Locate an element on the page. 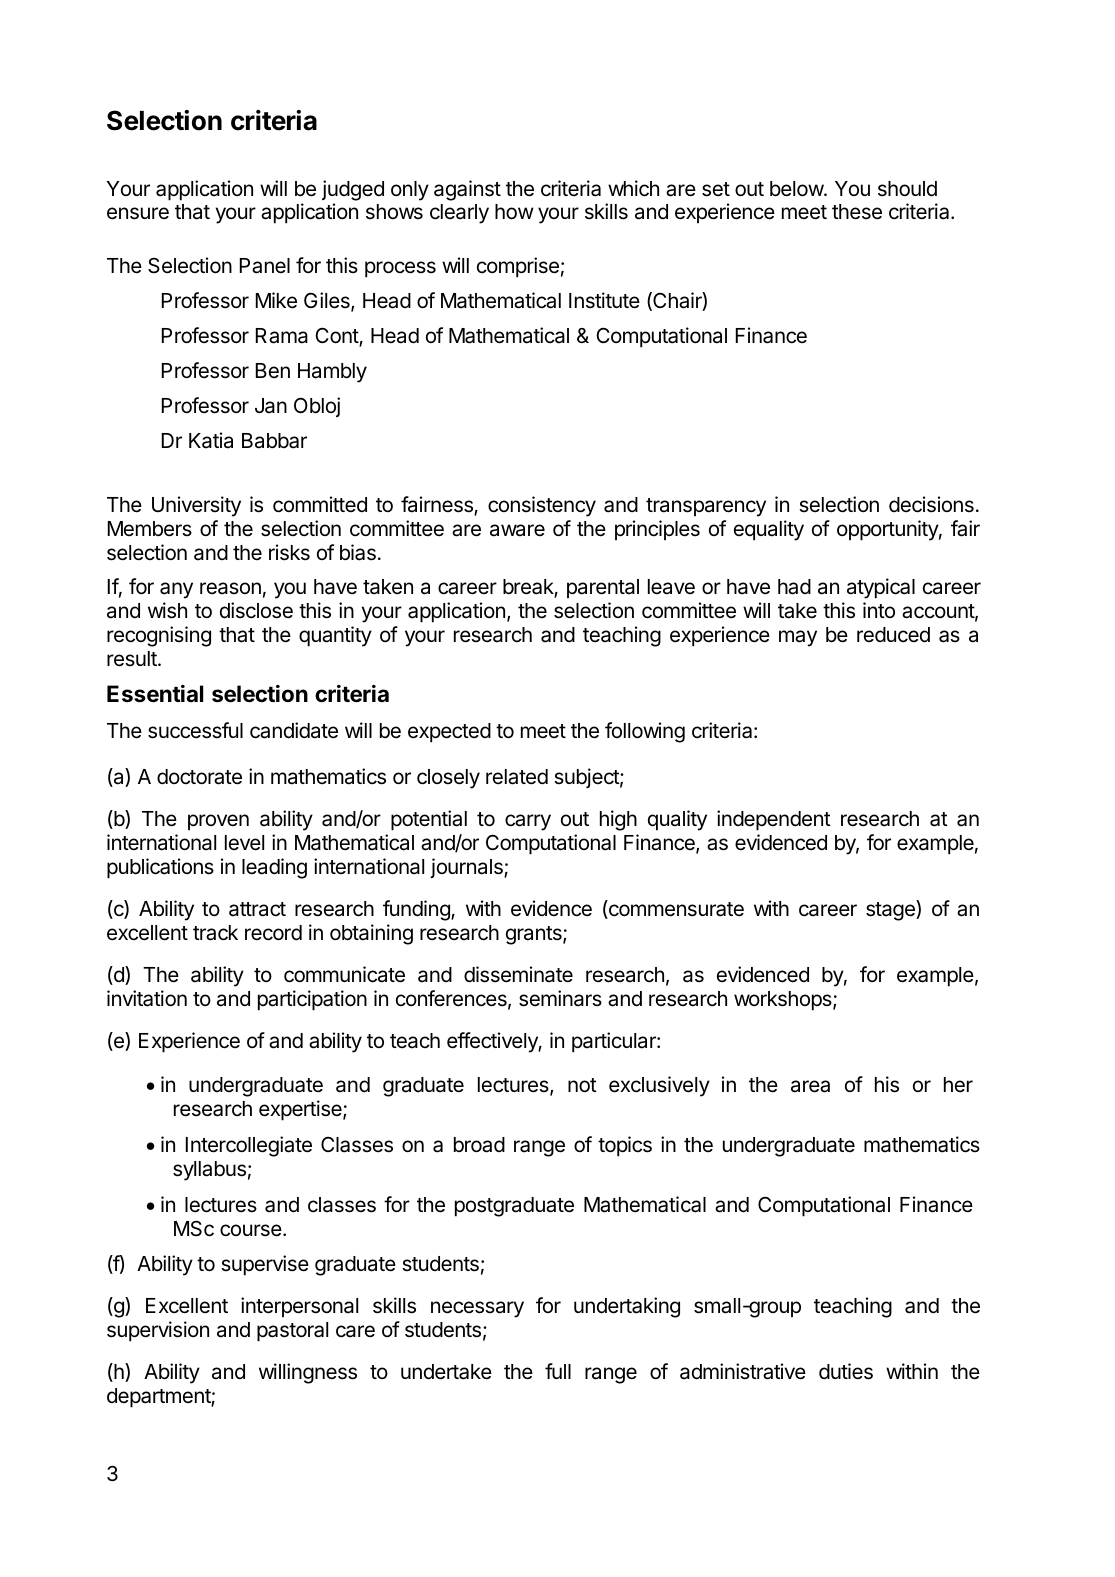  doctorate is located at coordinates (199, 777).
